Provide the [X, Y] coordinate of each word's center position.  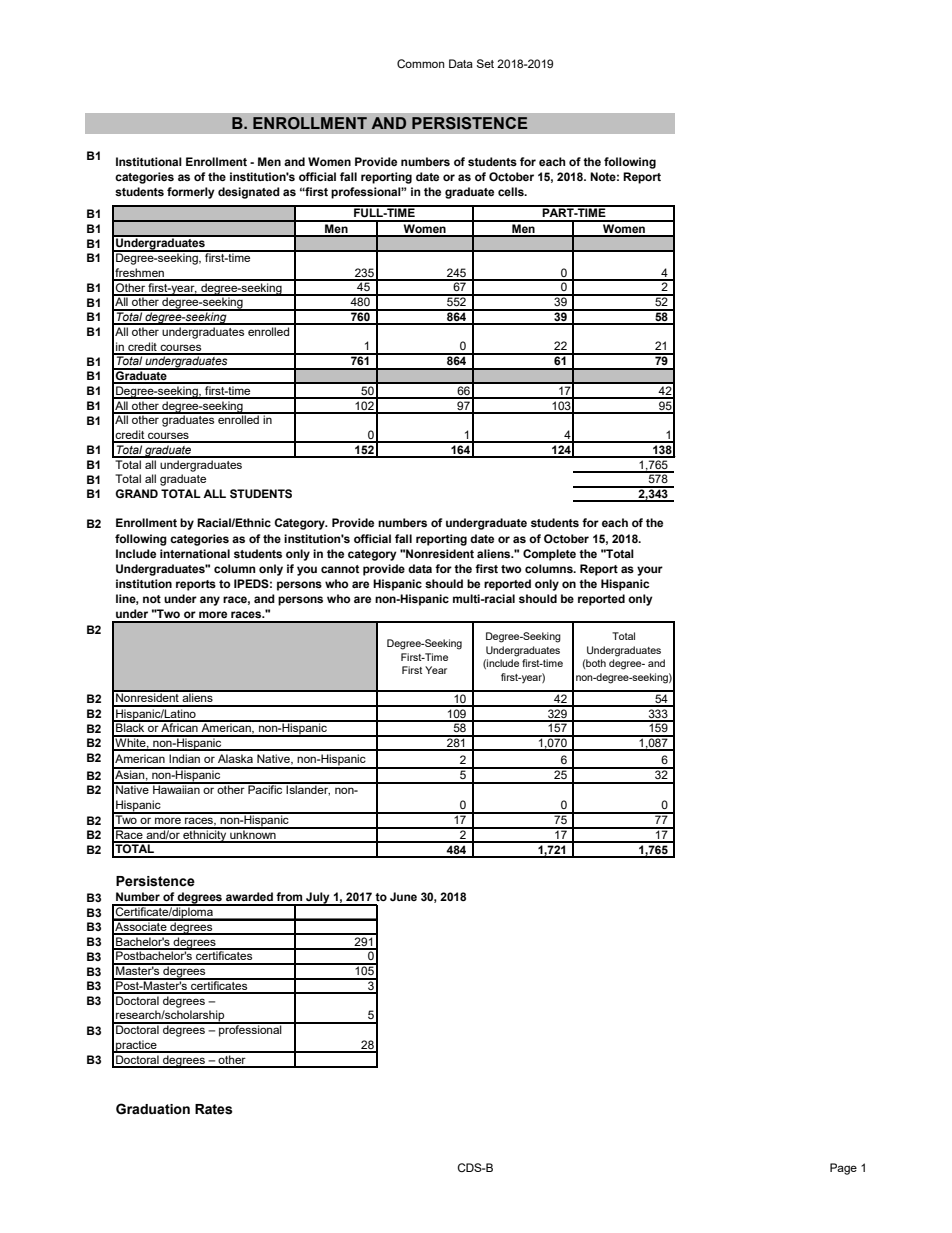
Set [485, 63]
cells [512, 191]
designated [249, 193]
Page [843, 1169]
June [403, 896]
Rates [214, 1109]
